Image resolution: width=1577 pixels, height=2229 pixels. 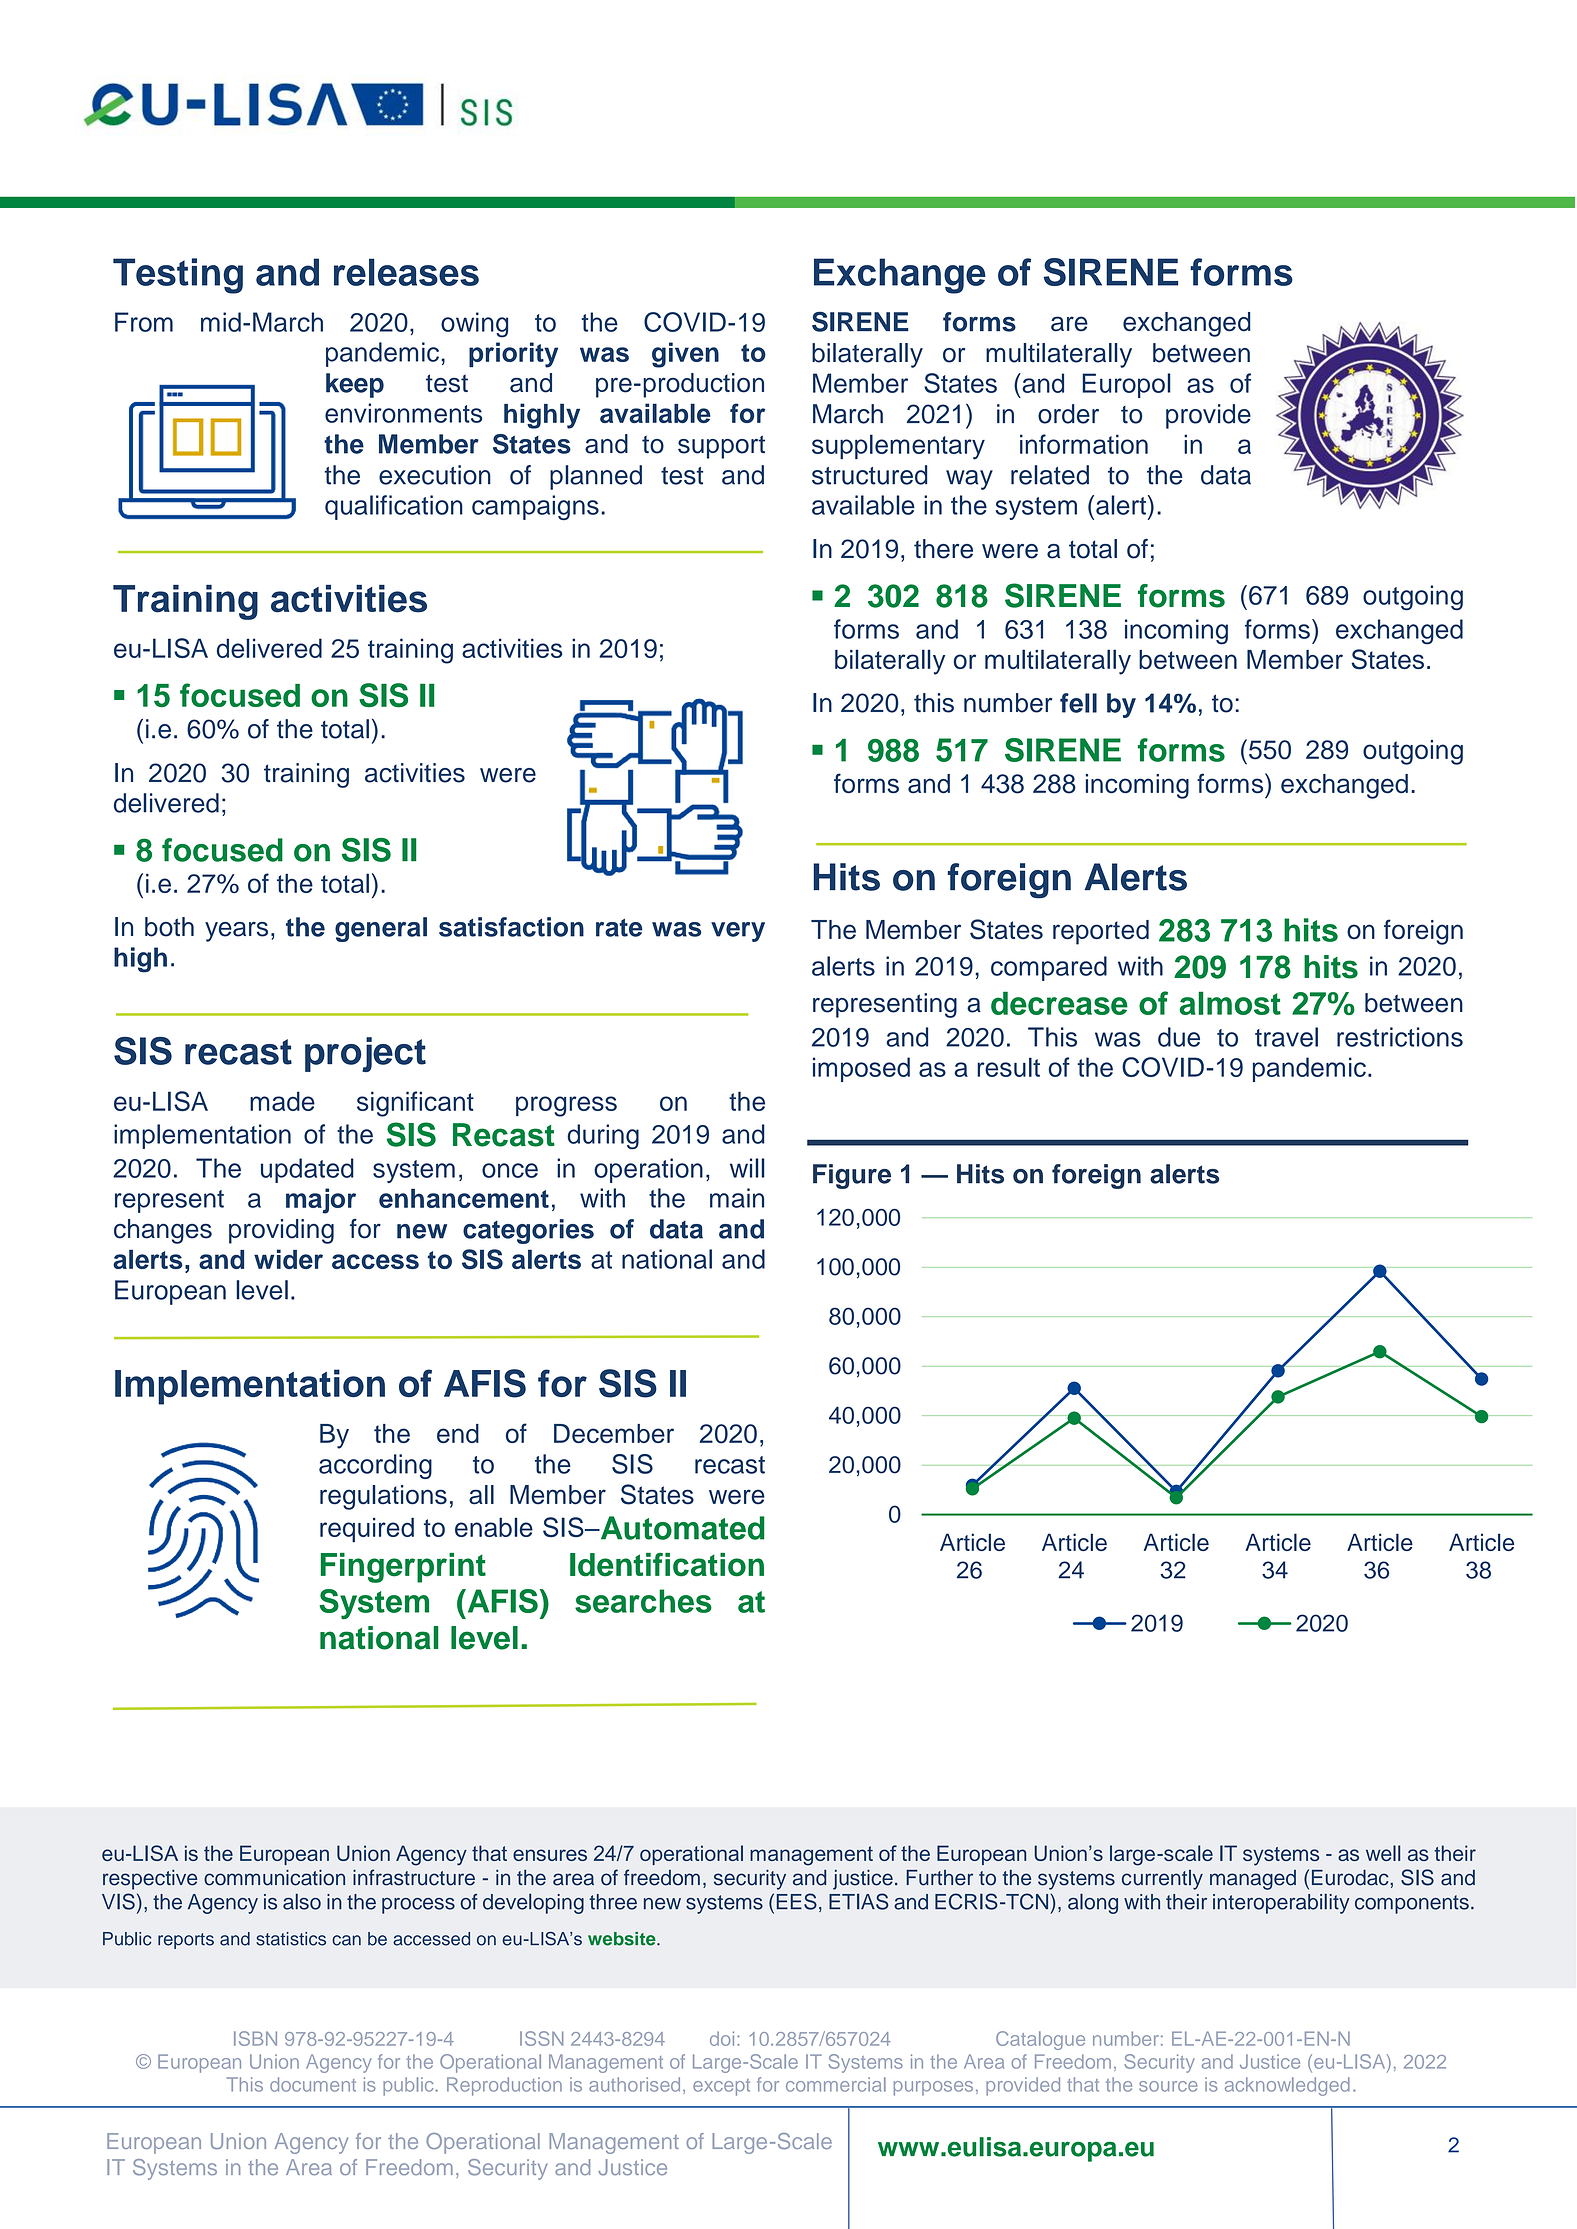 What do you see at coordinates (685, 355) in the document?
I see `given` at bounding box center [685, 355].
